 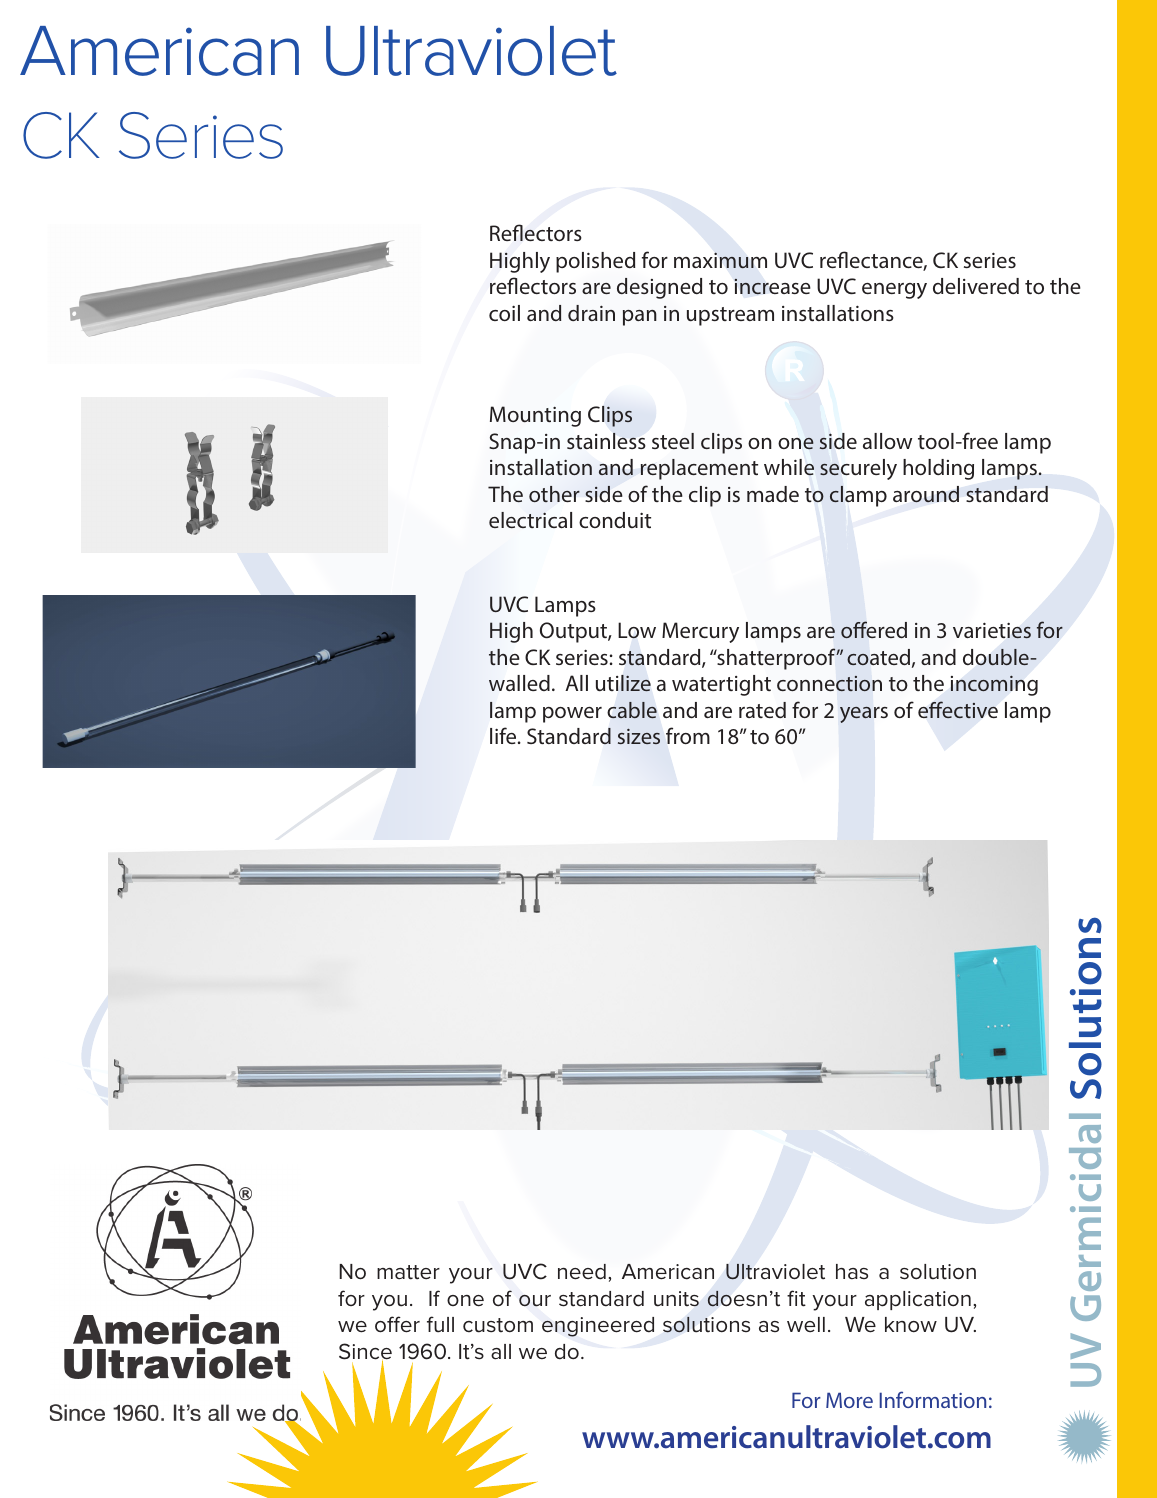 I want to click on from, so click(x=688, y=735).
